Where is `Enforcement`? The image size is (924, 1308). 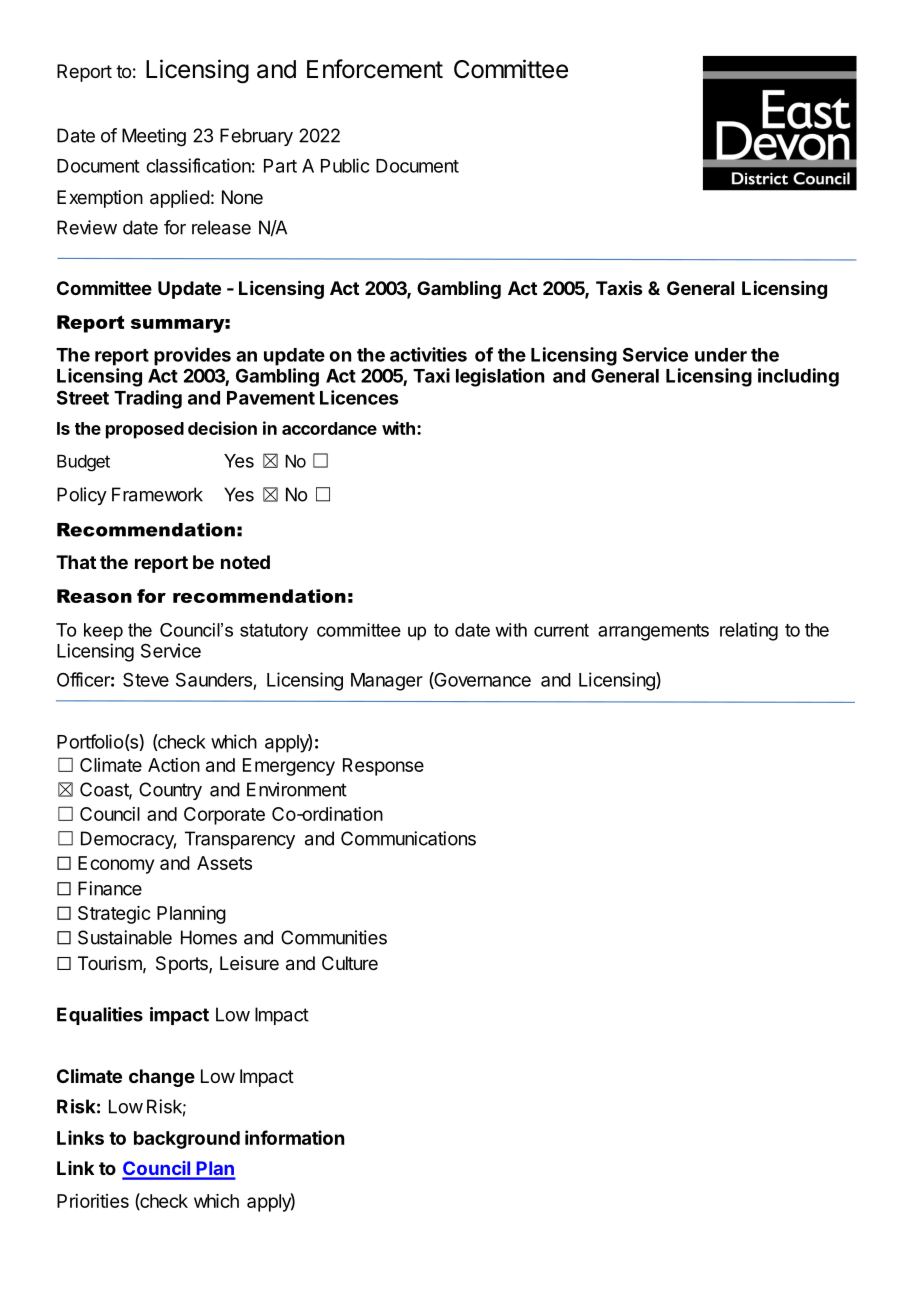
Enforcement is located at coordinates (375, 69).
